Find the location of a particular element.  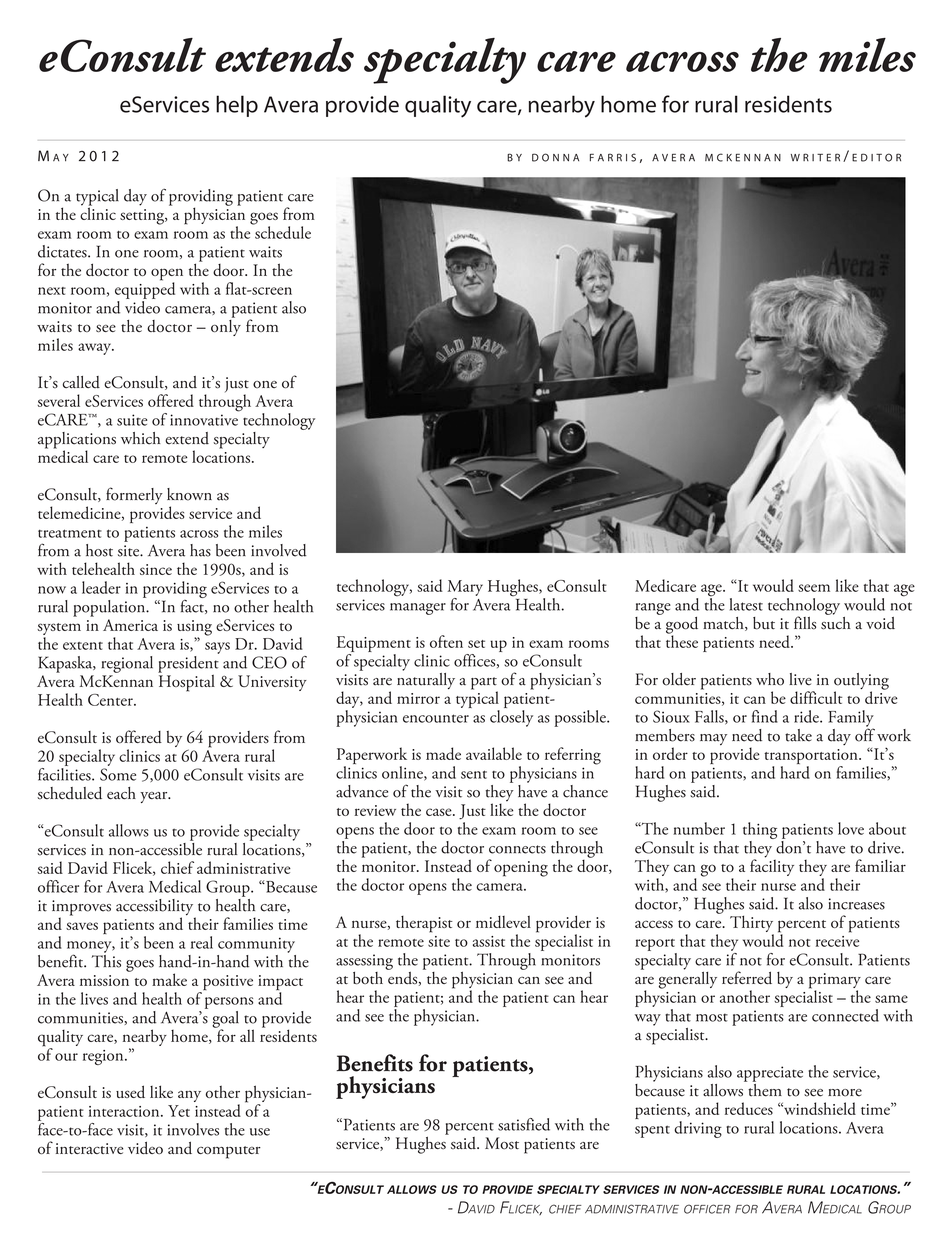

fills is located at coordinates (805, 623).
